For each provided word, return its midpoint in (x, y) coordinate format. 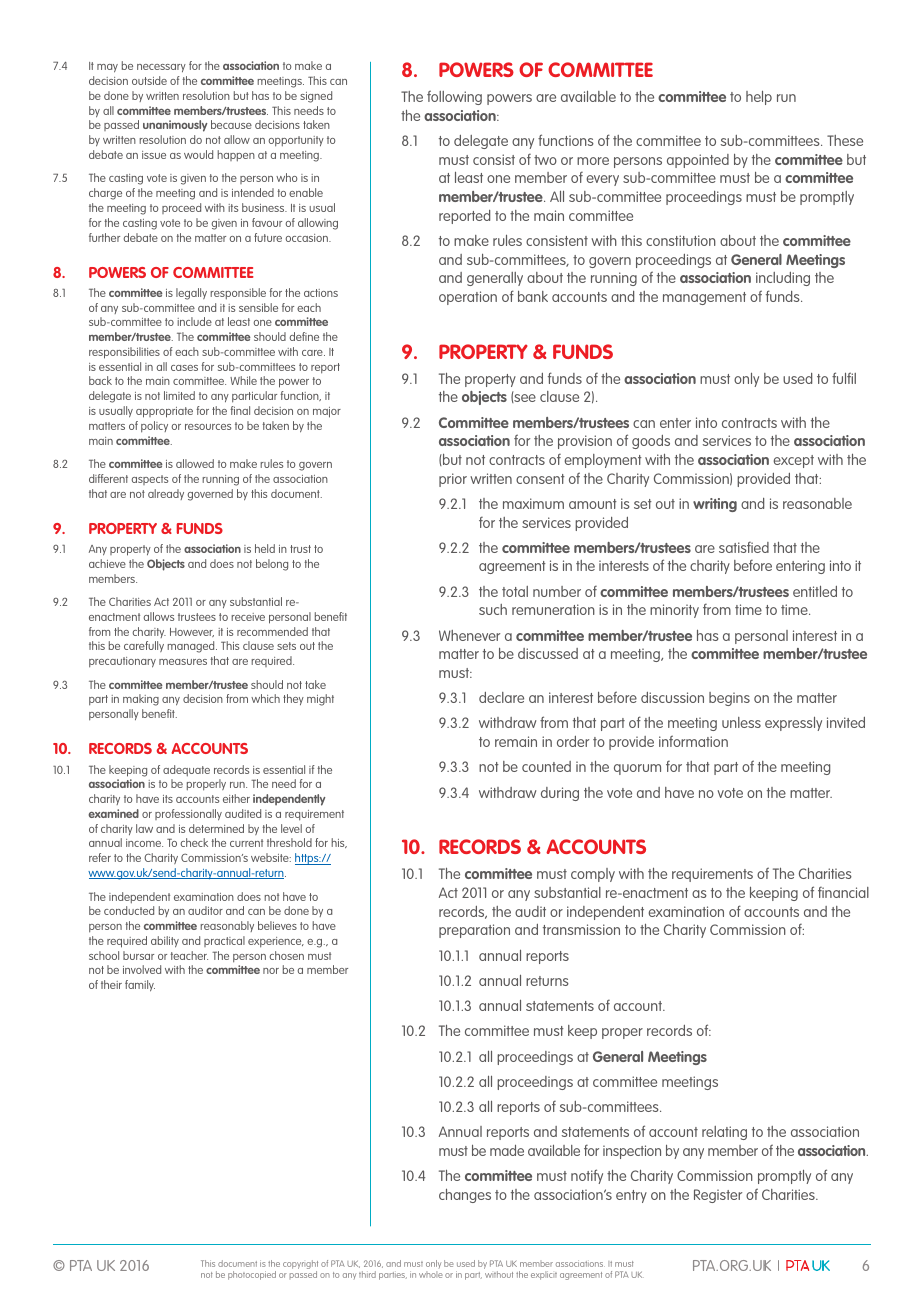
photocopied (252, 1275)
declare (501, 697)
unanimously (175, 126)
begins (729, 699)
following (454, 97)
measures (183, 662)
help (759, 98)
